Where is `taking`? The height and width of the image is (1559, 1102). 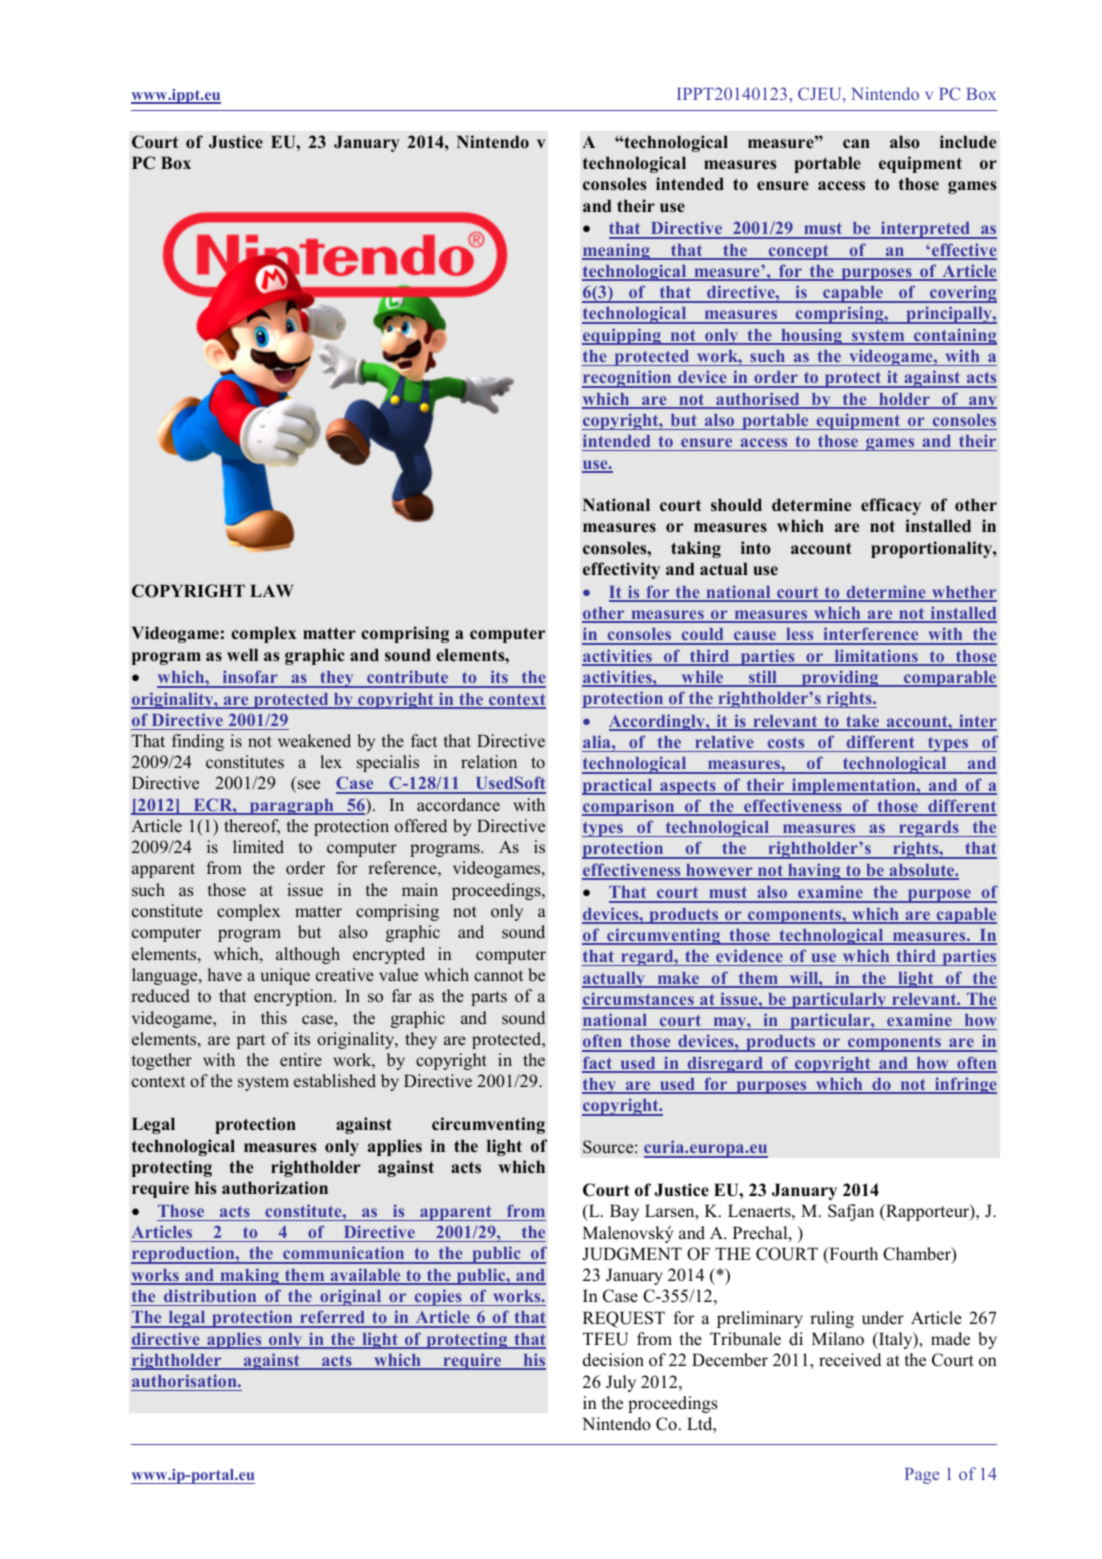
taking is located at coordinates (696, 549).
